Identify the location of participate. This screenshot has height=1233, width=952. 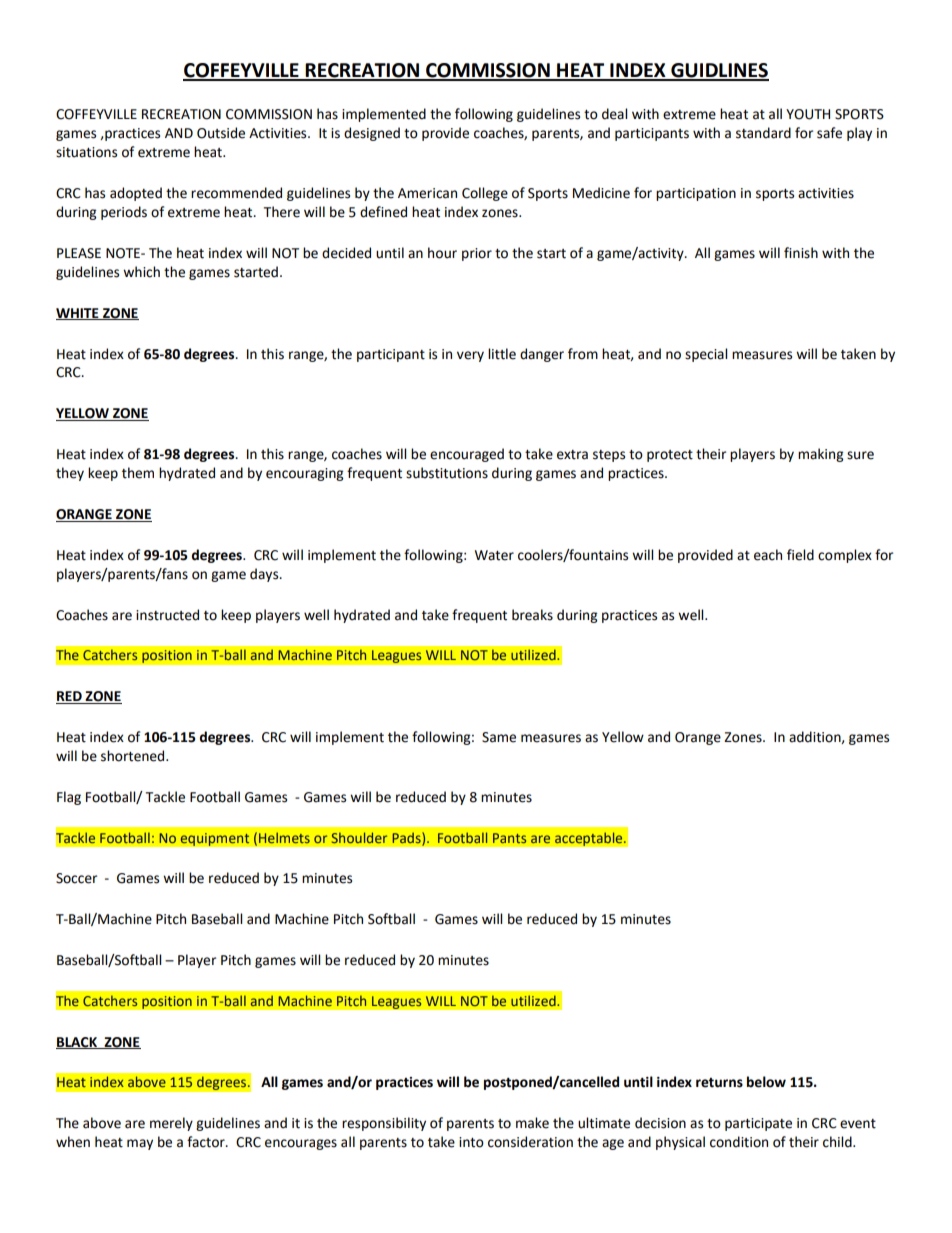
(758, 1124).
